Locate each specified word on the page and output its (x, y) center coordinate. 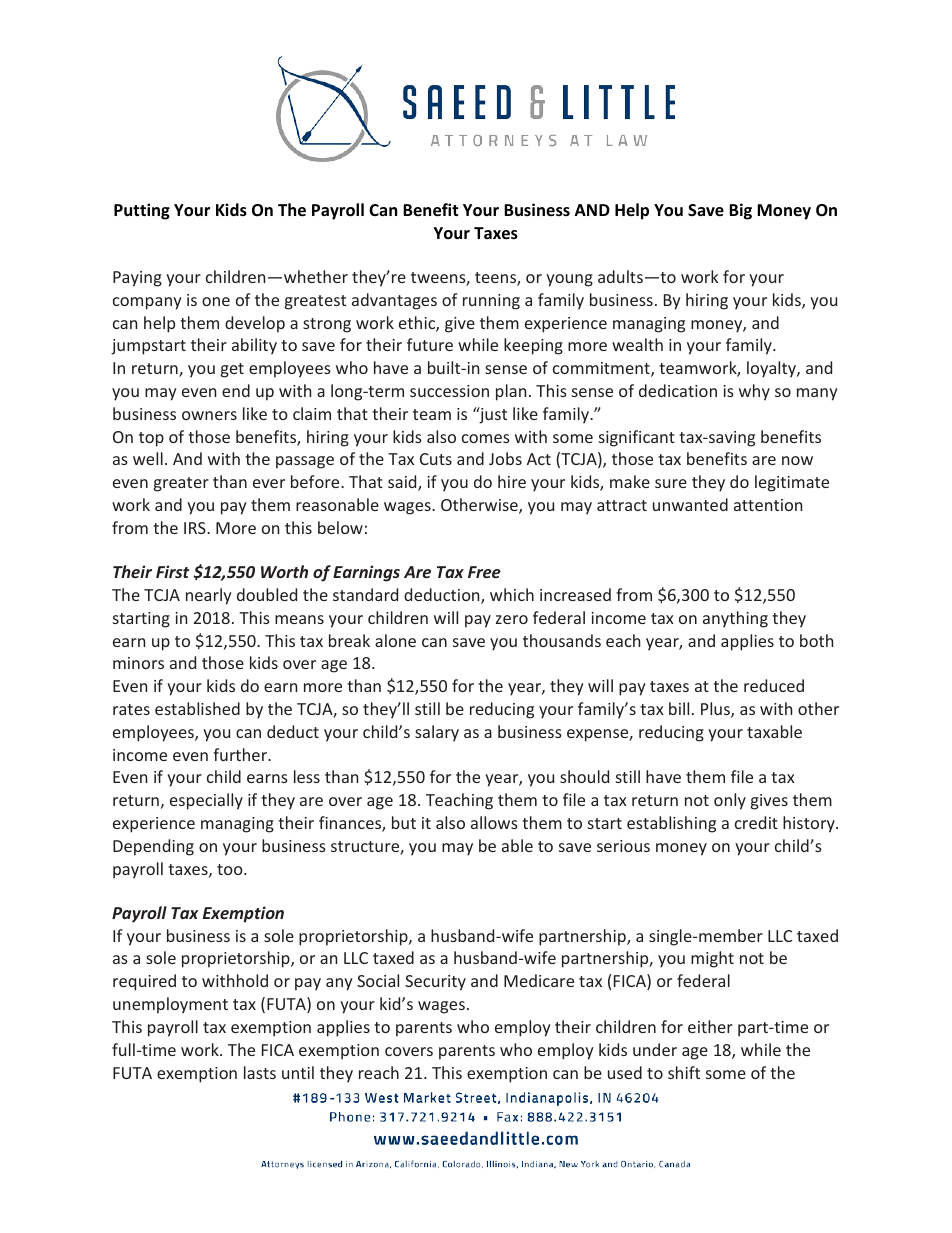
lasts (260, 1072)
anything (735, 619)
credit (756, 822)
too (231, 869)
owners (209, 415)
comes (486, 438)
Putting (142, 211)
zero (512, 619)
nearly (209, 596)
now (797, 460)
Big (740, 211)
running (491, 302)
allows (494, 822)
